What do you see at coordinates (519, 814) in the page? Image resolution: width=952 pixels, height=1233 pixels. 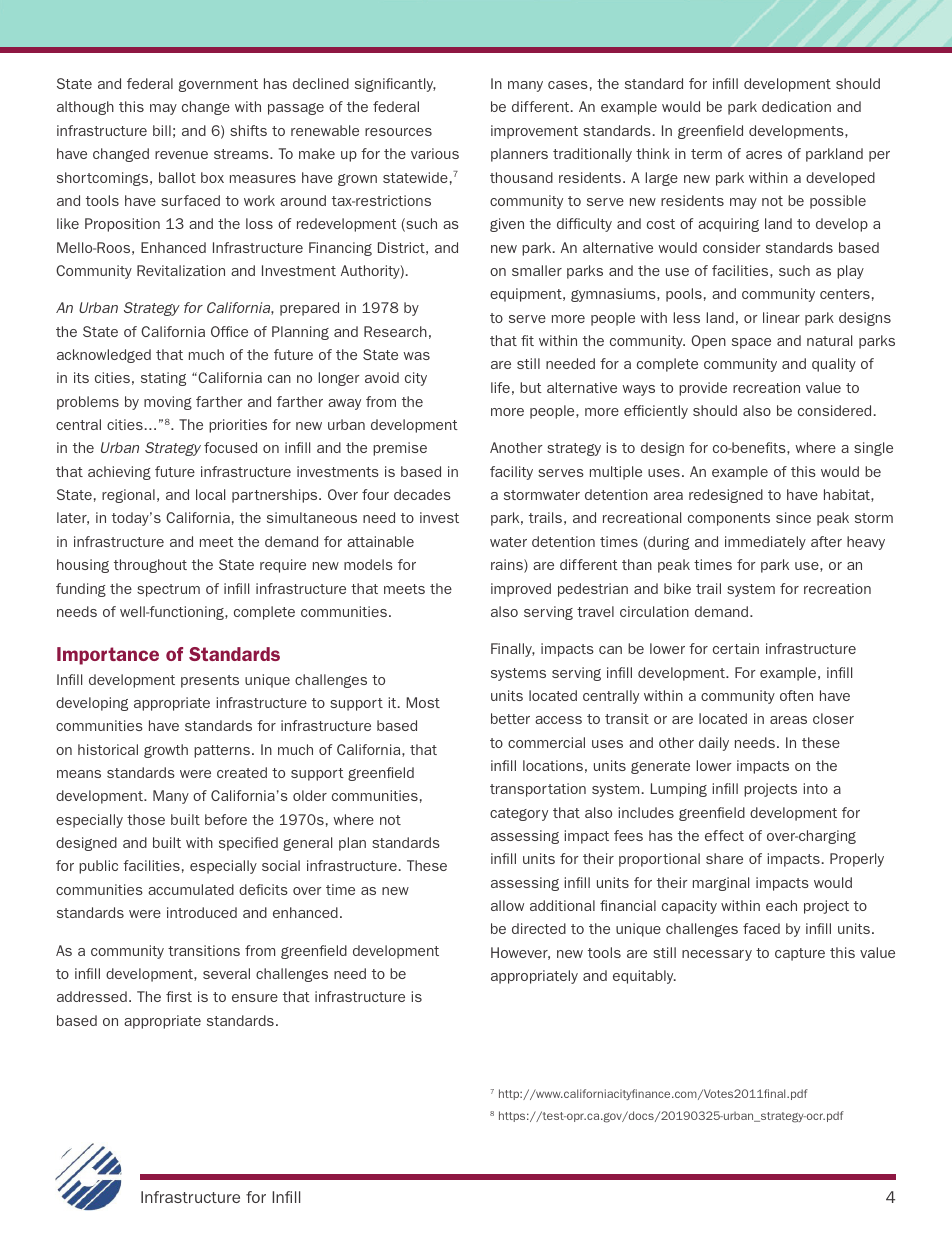 I see `category` at bounding box center [519, 814].
